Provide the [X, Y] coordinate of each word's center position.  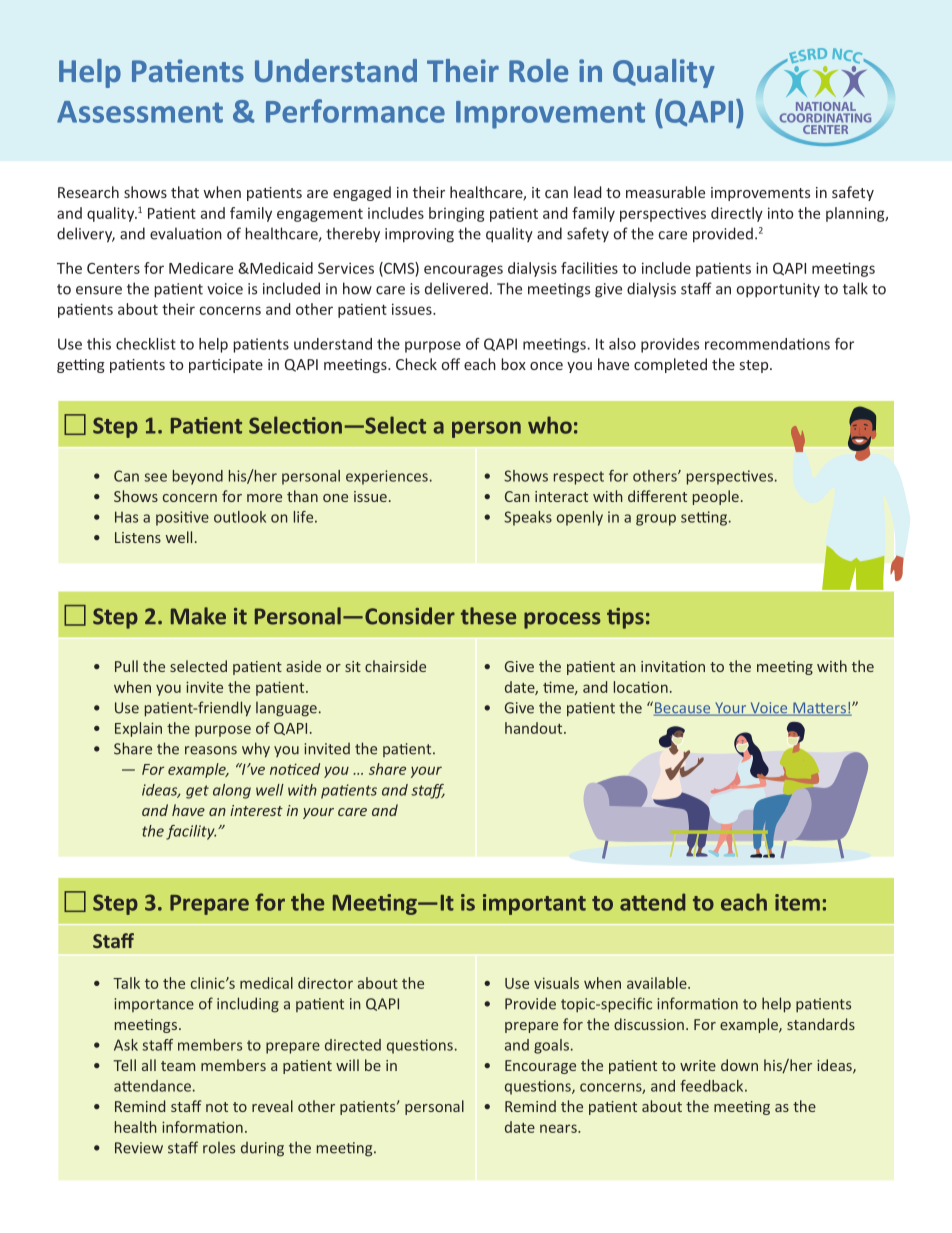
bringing [457, 214]
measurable [665, 192]
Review [139, 1148]
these [488, 616]
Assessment [140, 112]
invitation [673, 666]
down [739, 1065]
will [347, 1065]
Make [198, 616]
